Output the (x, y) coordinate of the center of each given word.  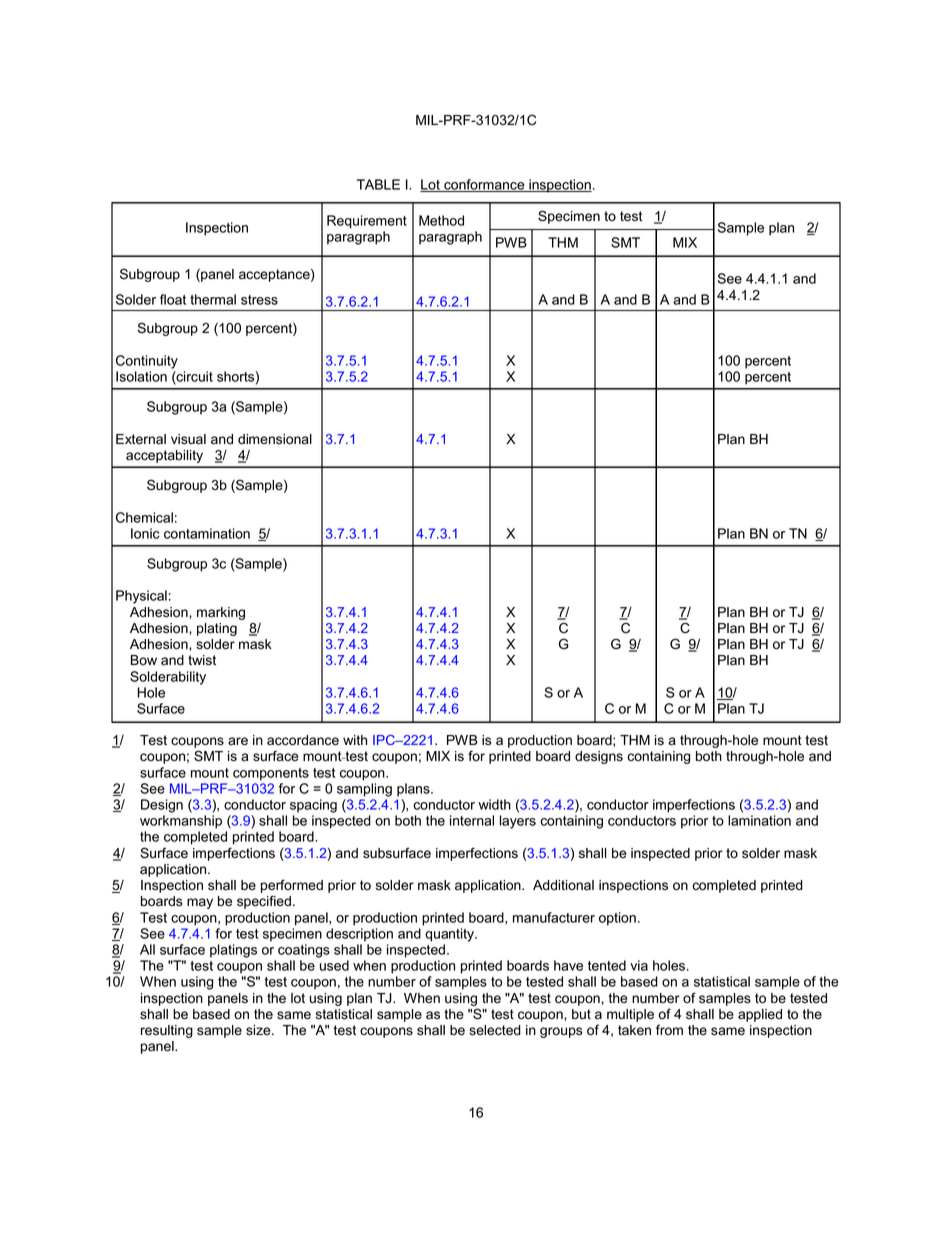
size (259, 1030)
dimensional (275, 439)
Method (441, 220)
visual (188, 439)
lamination (759, 820)
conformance (484, 185)
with (355, 740)
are (238, 741)
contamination (207, 533)
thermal (213, 299)
